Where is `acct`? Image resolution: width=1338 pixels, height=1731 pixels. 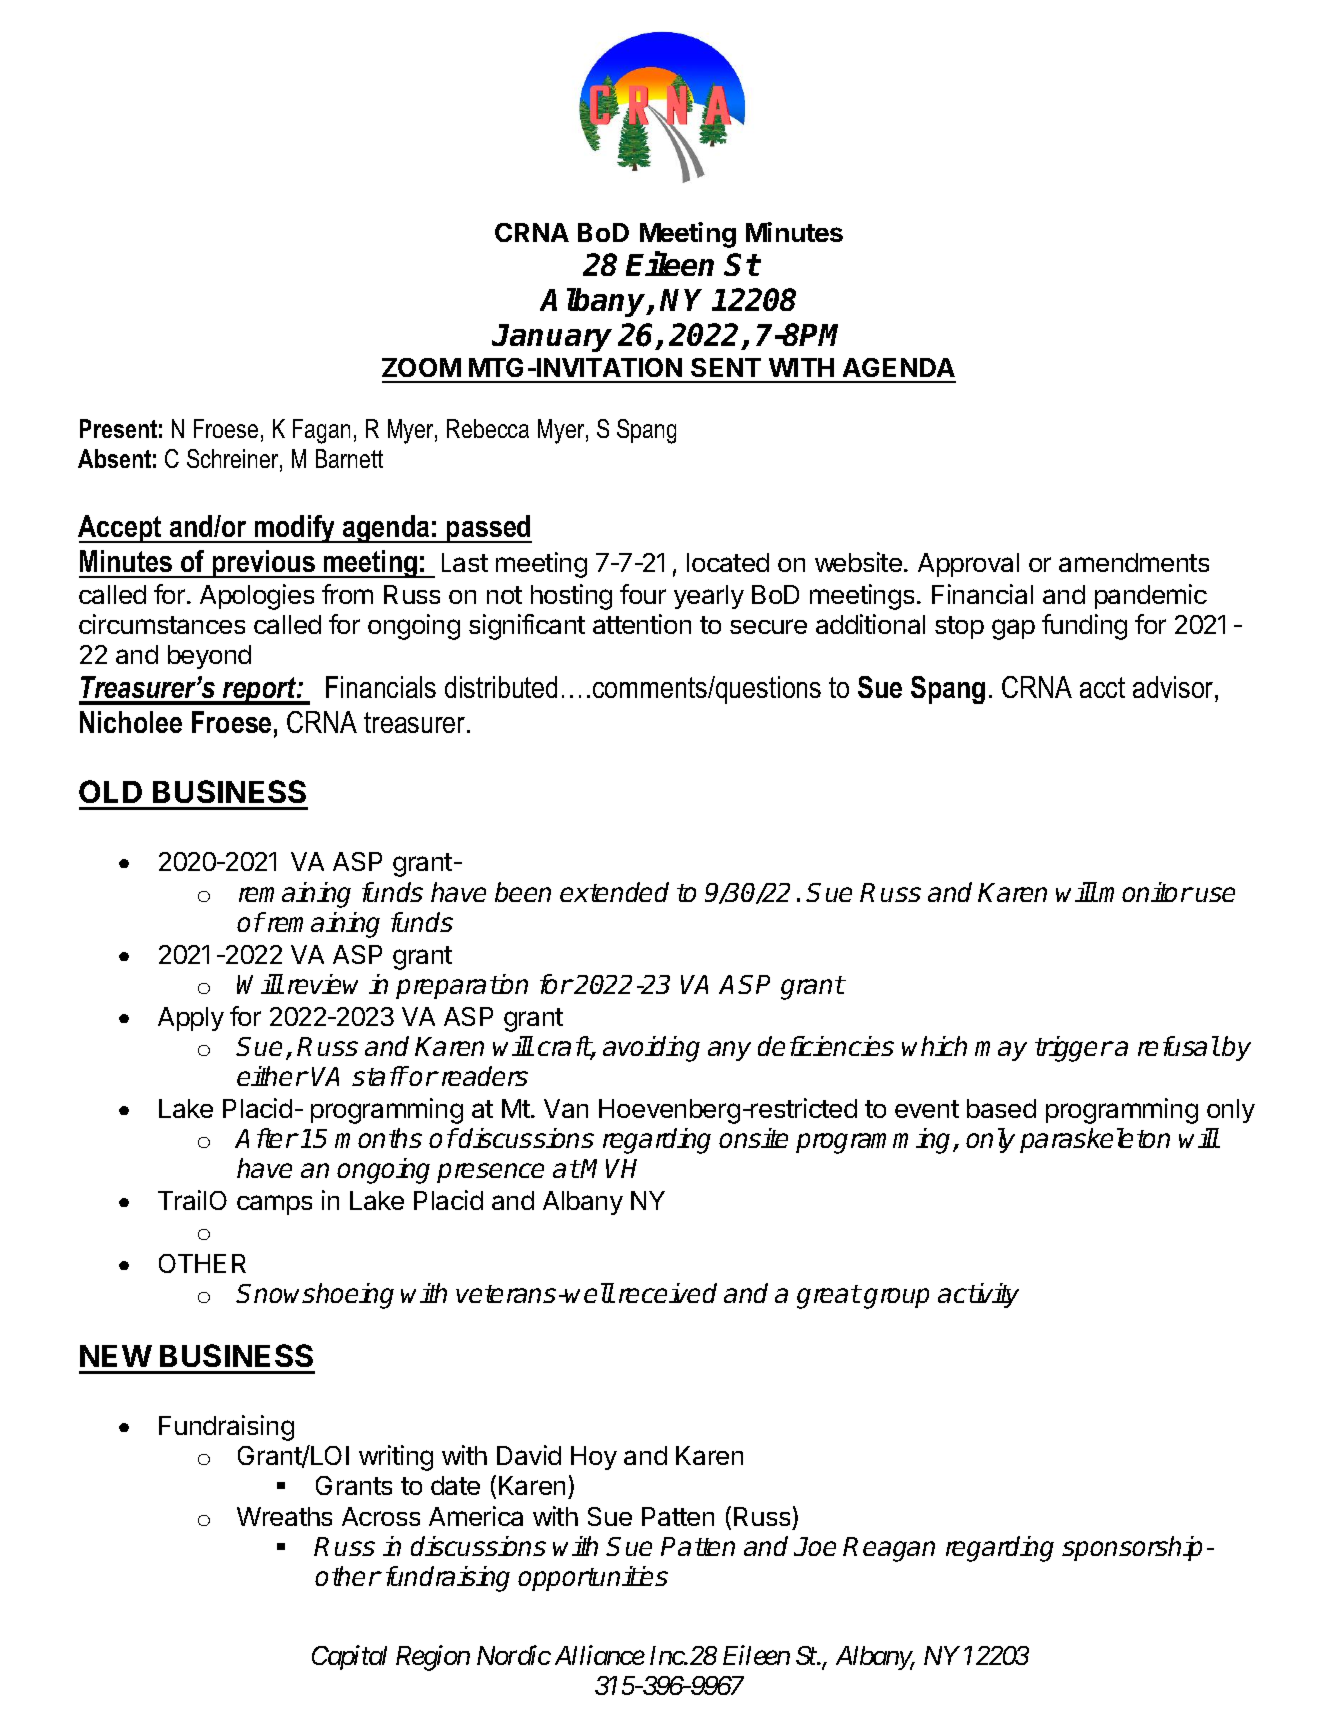 acct is located at coordinates (1102, 687).
